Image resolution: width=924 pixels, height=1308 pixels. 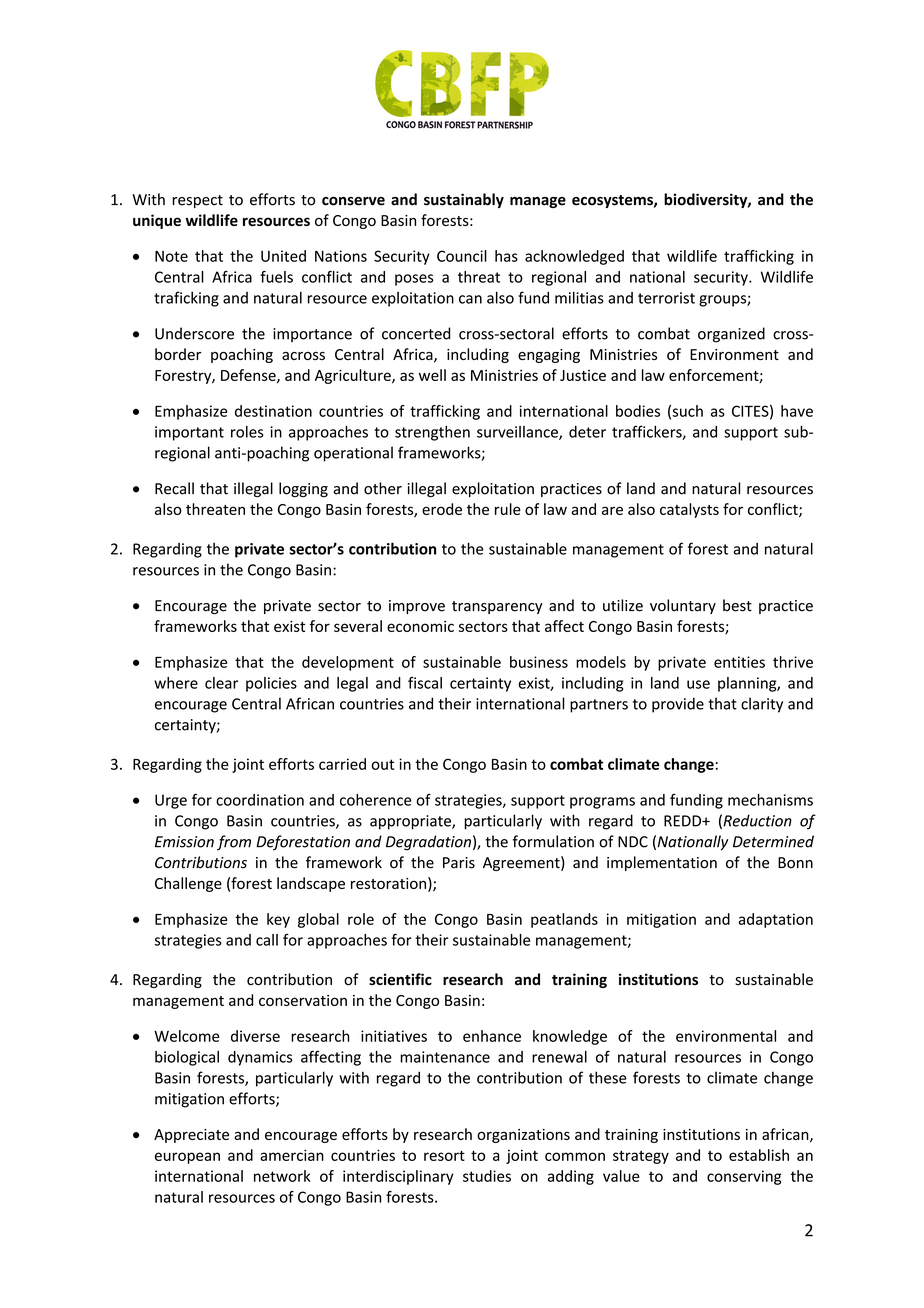 What do you see at coordinates (221, 683) in the screenshot?
I see `clear` at bounding box center [221, 683].
